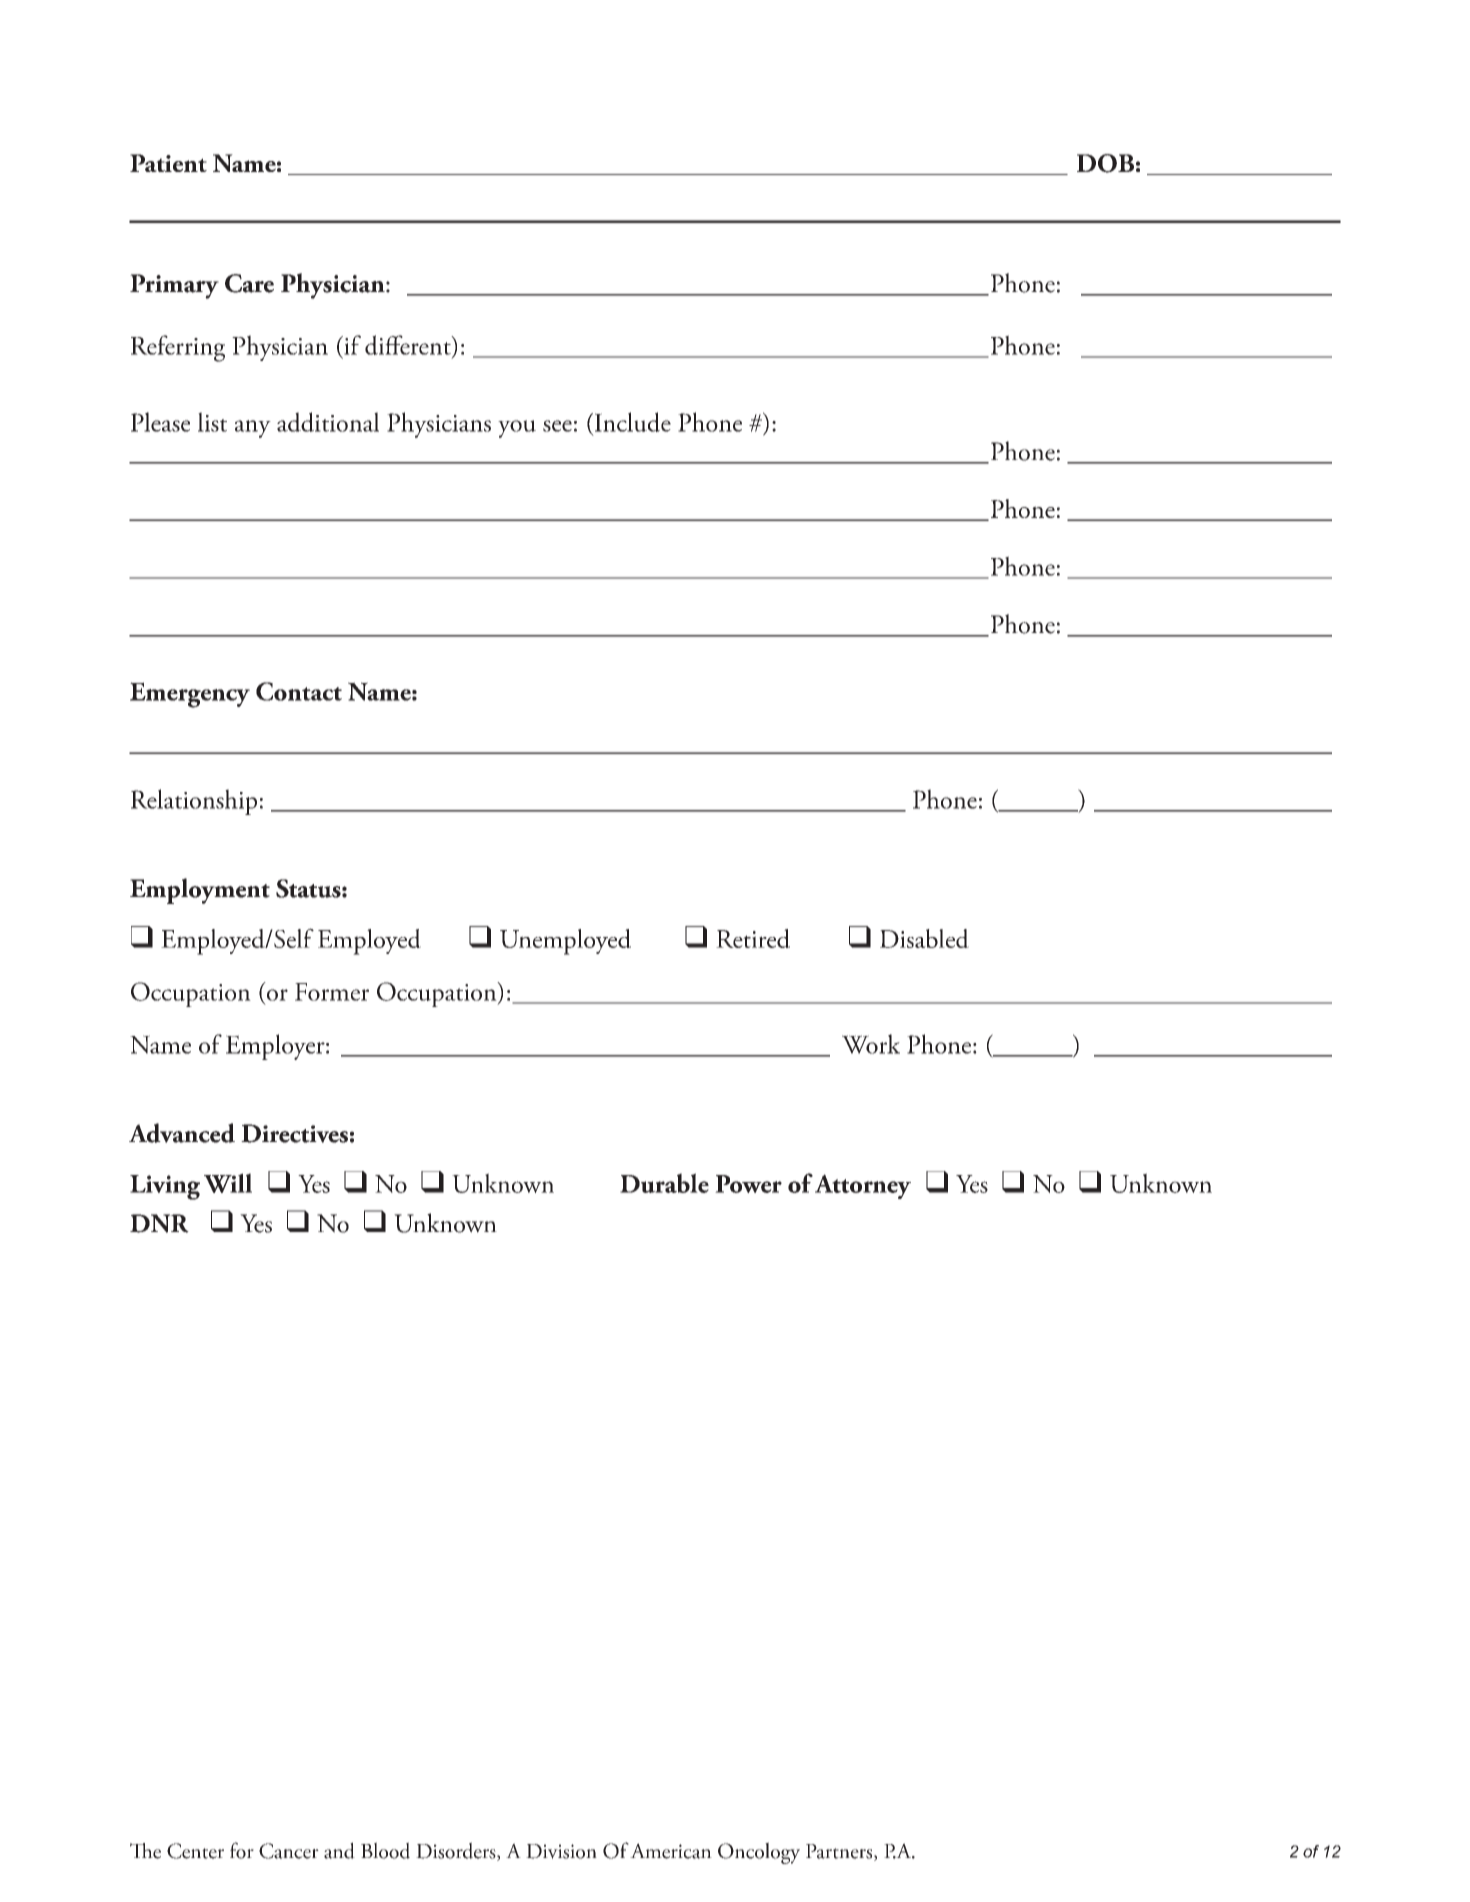 The height and width of the image is (1902, 1470). I want to click on Care, so click(249, 283).
